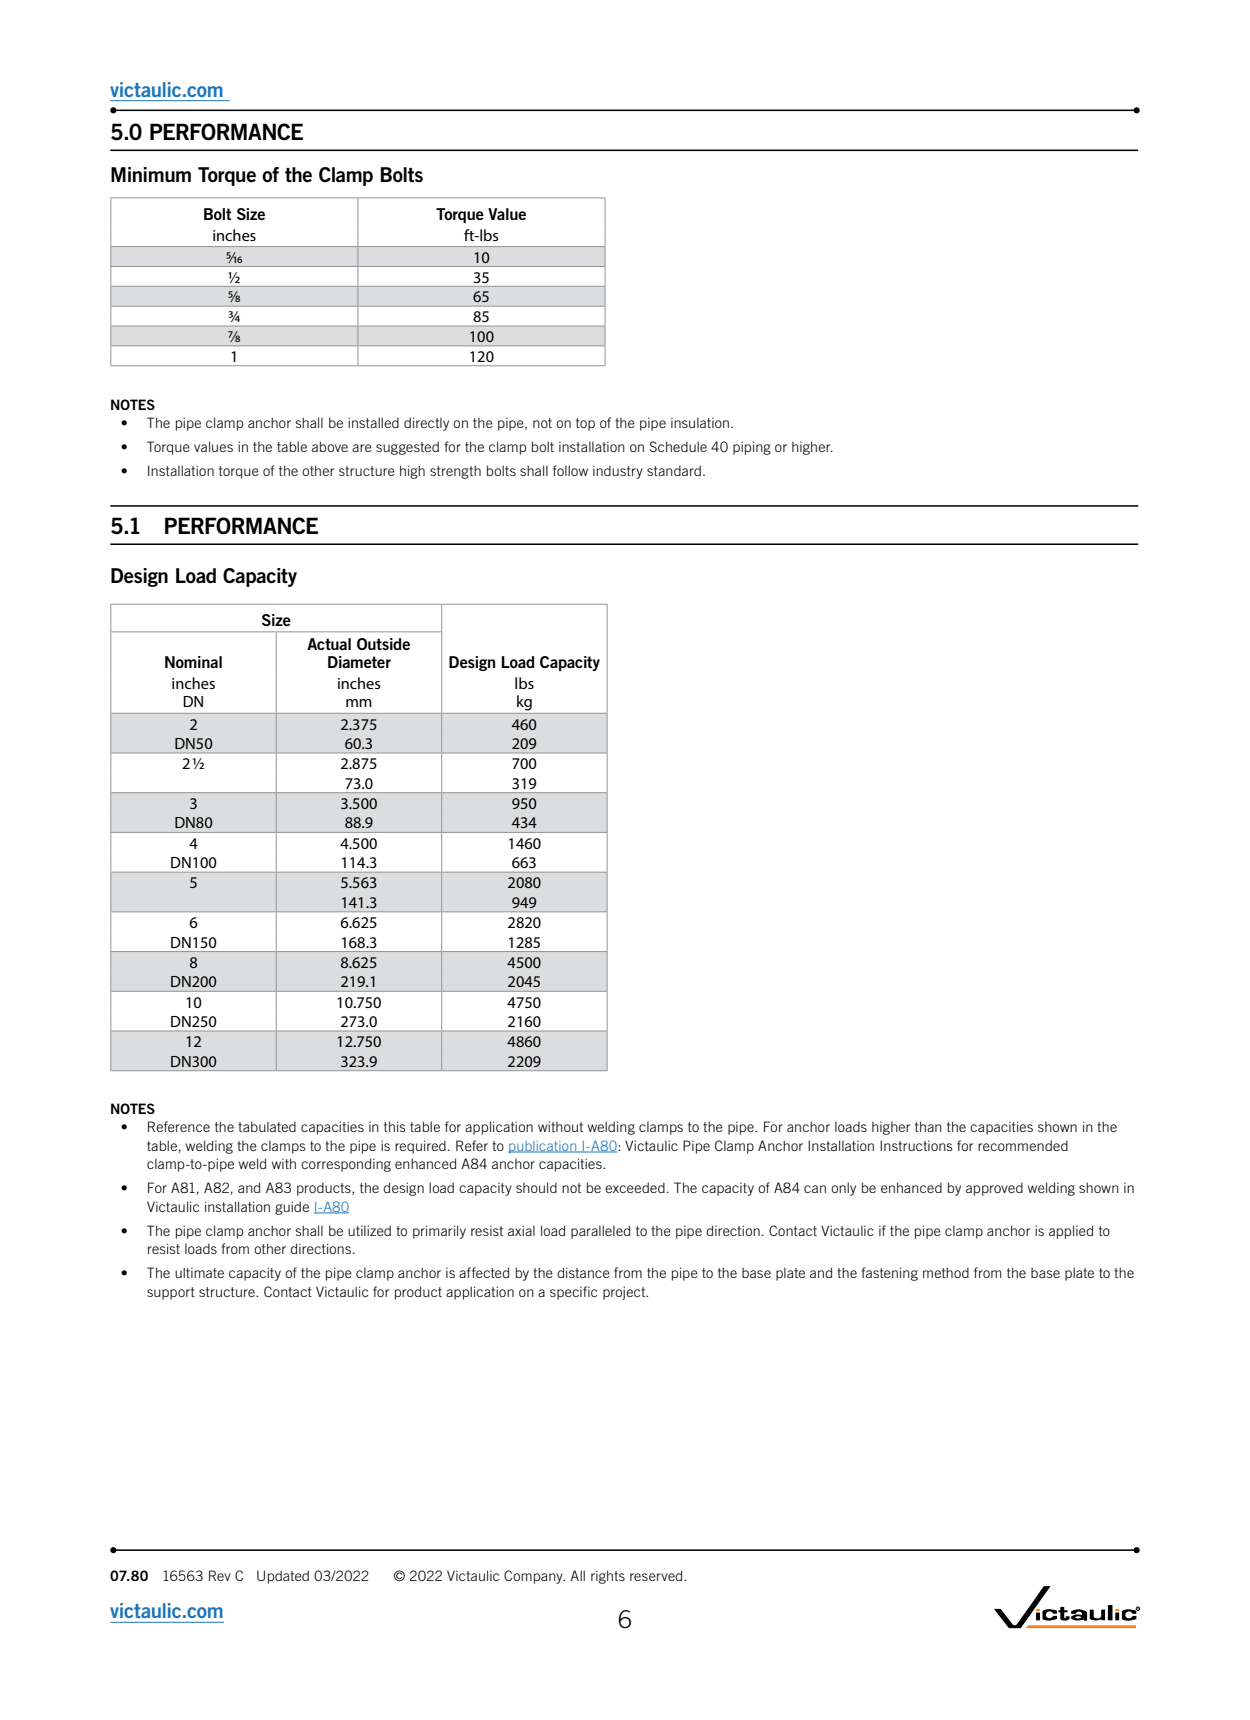  What do you see at coordinates (928, 1126) in the document?
I see `than` at bounding box center [928, 1126].
